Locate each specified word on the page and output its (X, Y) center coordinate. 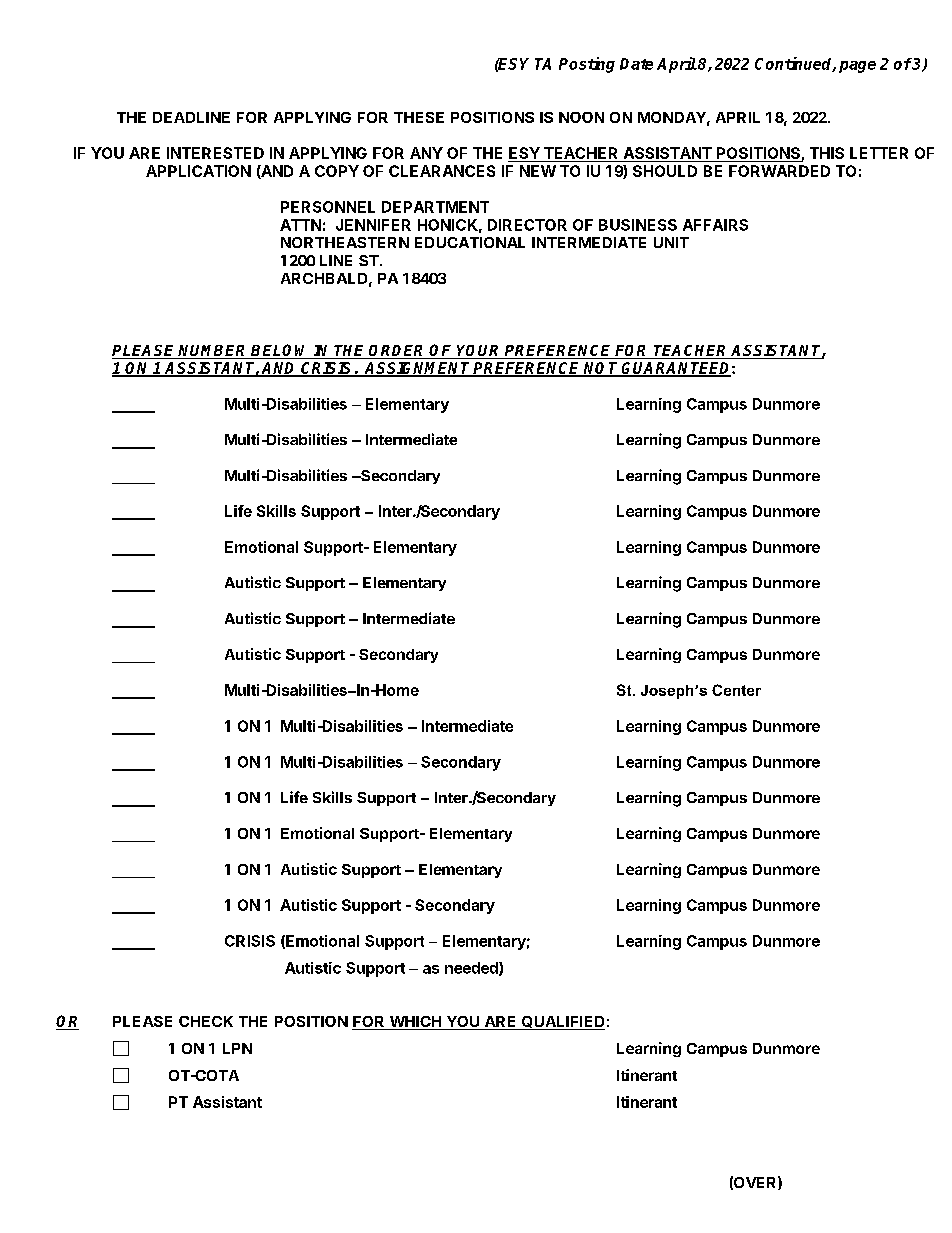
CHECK (206, 1021)
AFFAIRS (715, 225)
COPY (337, 171)
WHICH (415, 1023)
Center (736, 690)
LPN (237, 1048)
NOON (581, 117)
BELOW (281, 351)
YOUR (479, 352)
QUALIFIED (562, 1023)
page (857, 67)
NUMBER (213, 352)
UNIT (671, 242)
